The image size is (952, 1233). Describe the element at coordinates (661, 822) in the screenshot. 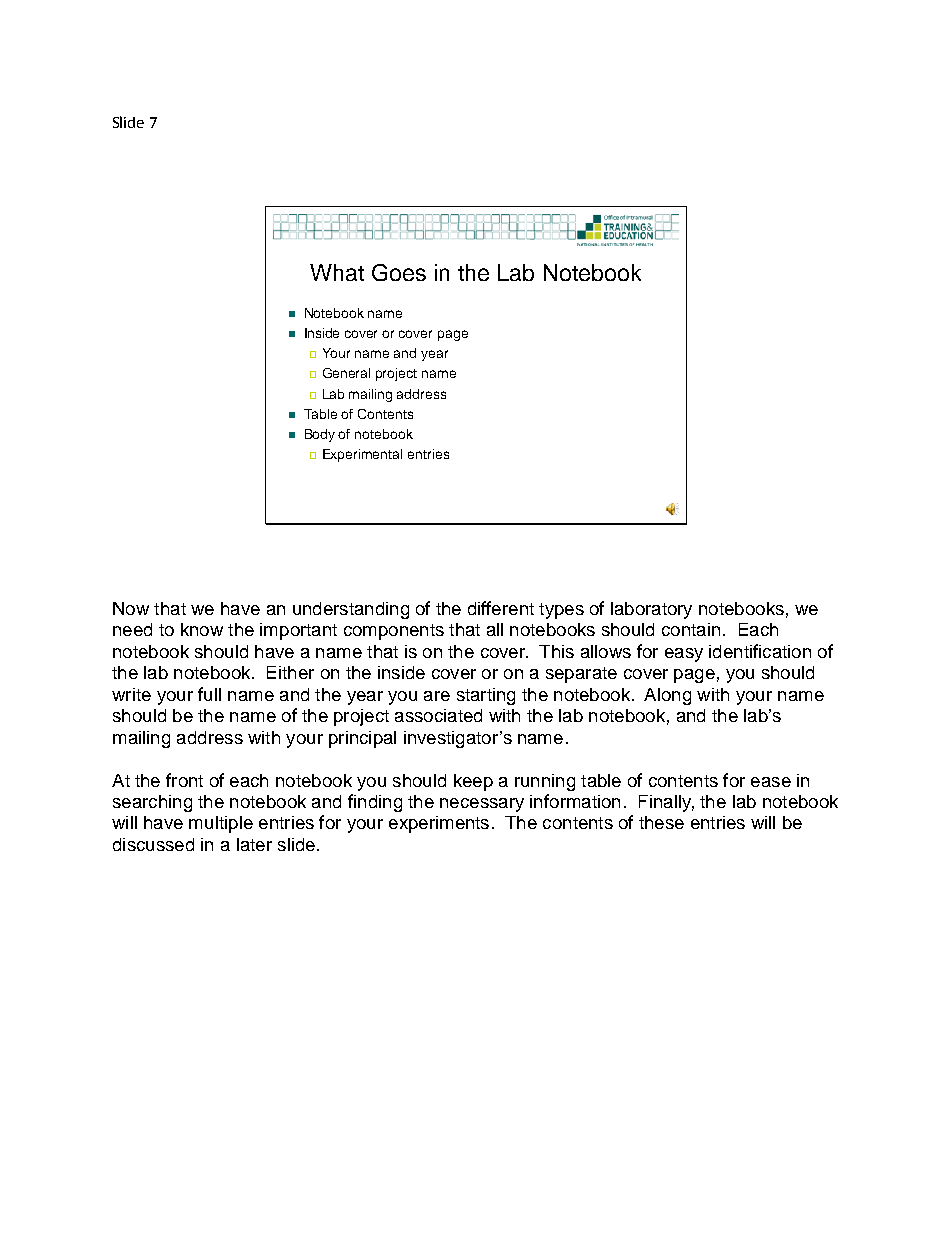

I see `these` at that location.
